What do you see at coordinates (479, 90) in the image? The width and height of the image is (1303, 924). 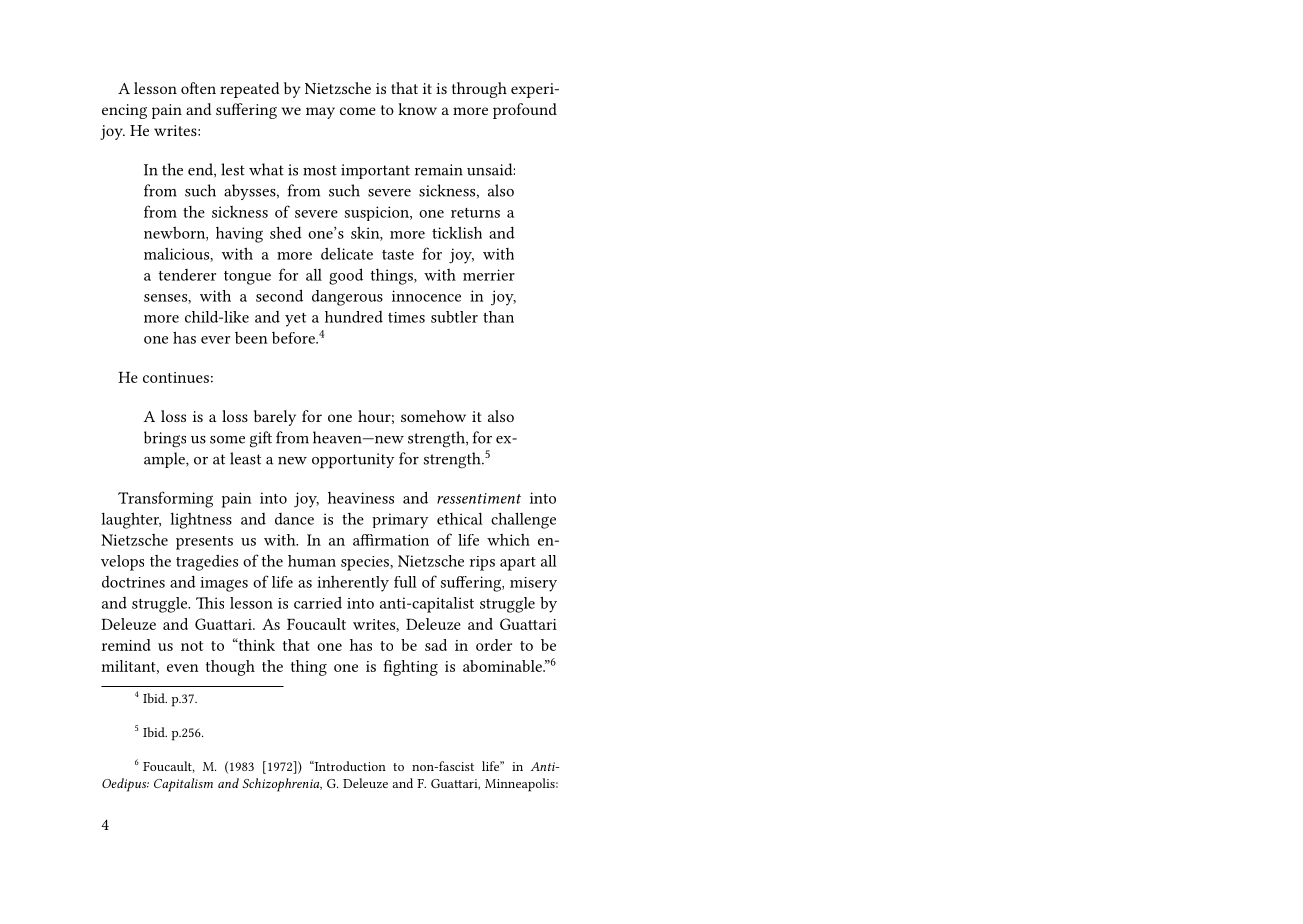 I see `through` at bounding box center [479, 90].
